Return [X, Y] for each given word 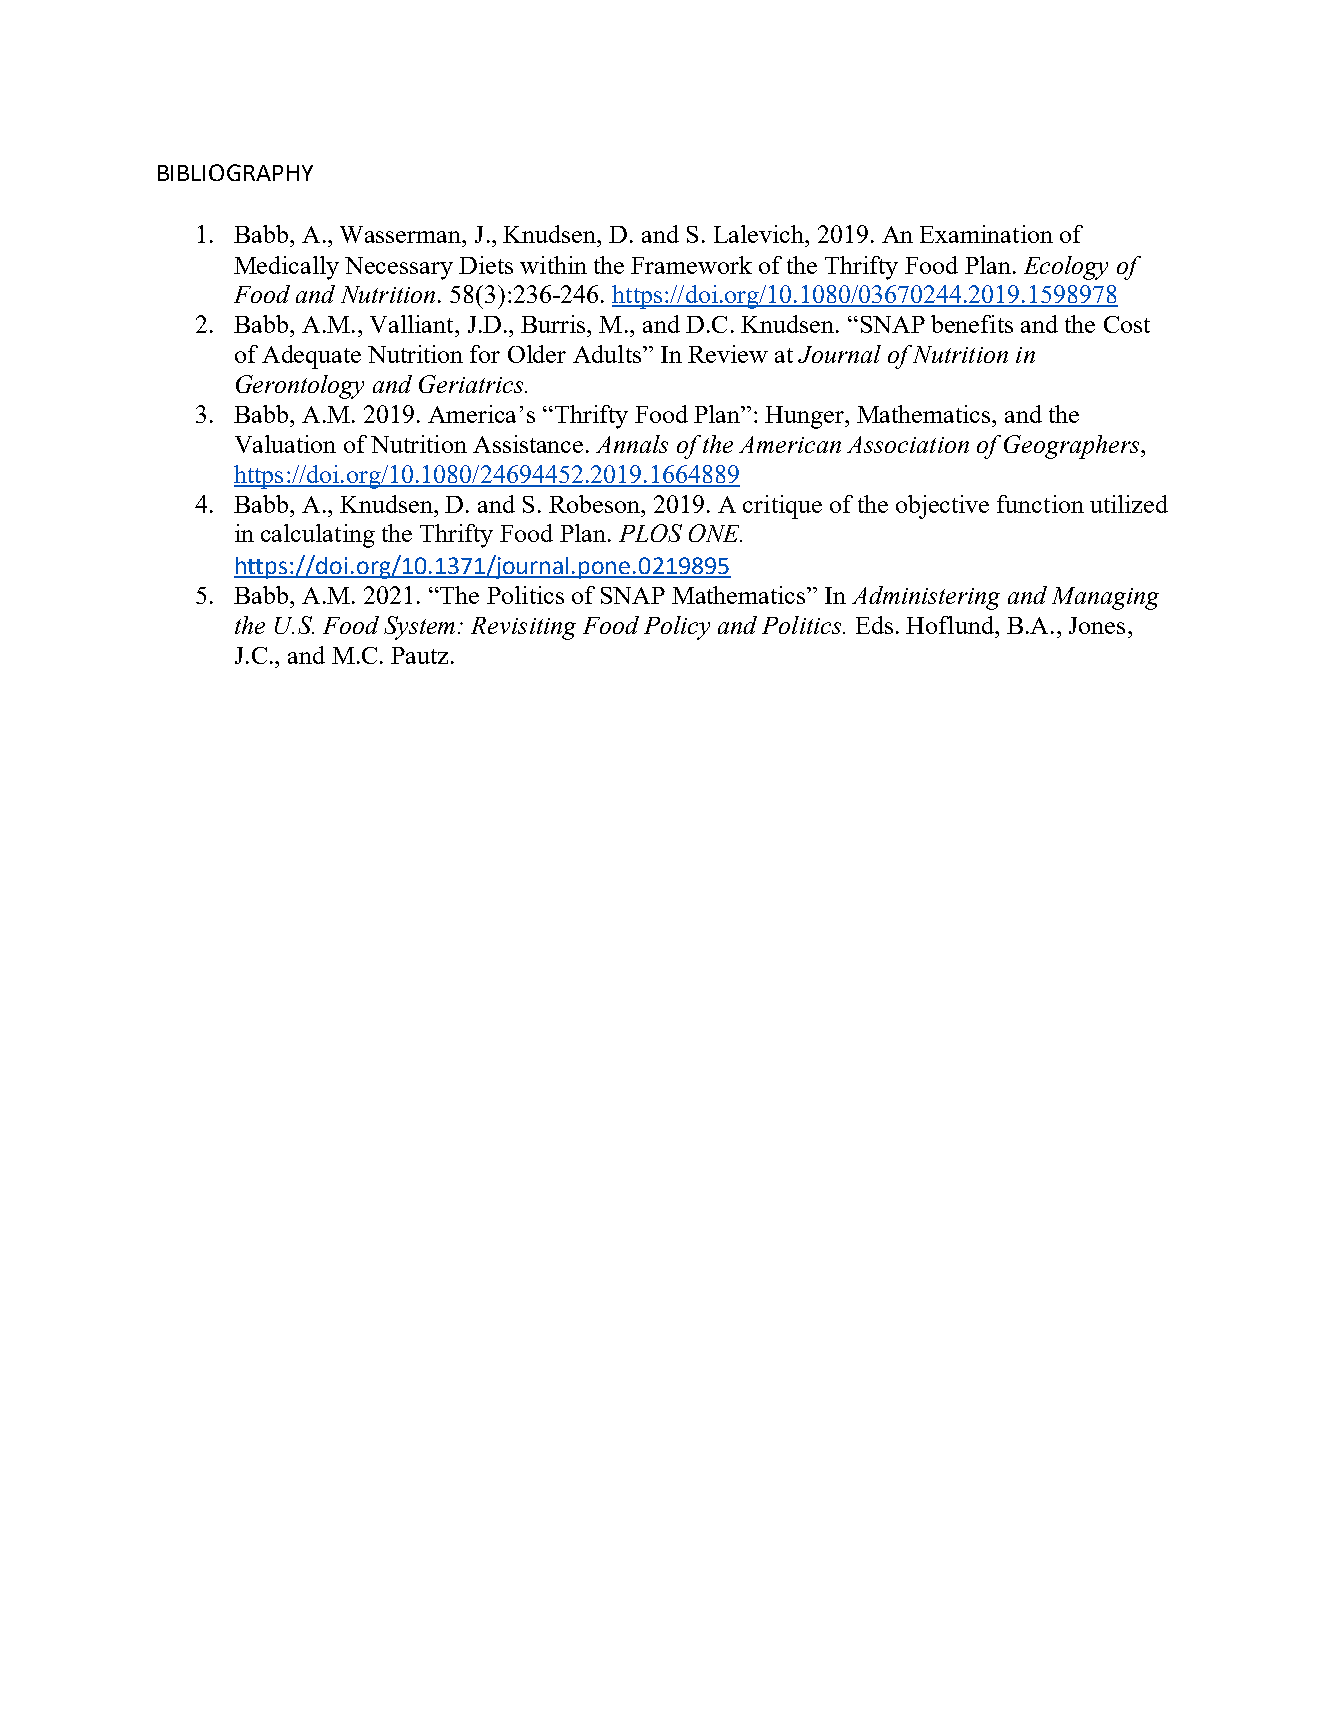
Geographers [1073, 447]
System [419, 628]
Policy [677, 628]
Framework [691, 265]
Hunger [806, 417]
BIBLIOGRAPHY [235, 172]
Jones [1097, 625]
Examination [986, 234]
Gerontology [300, 387]
